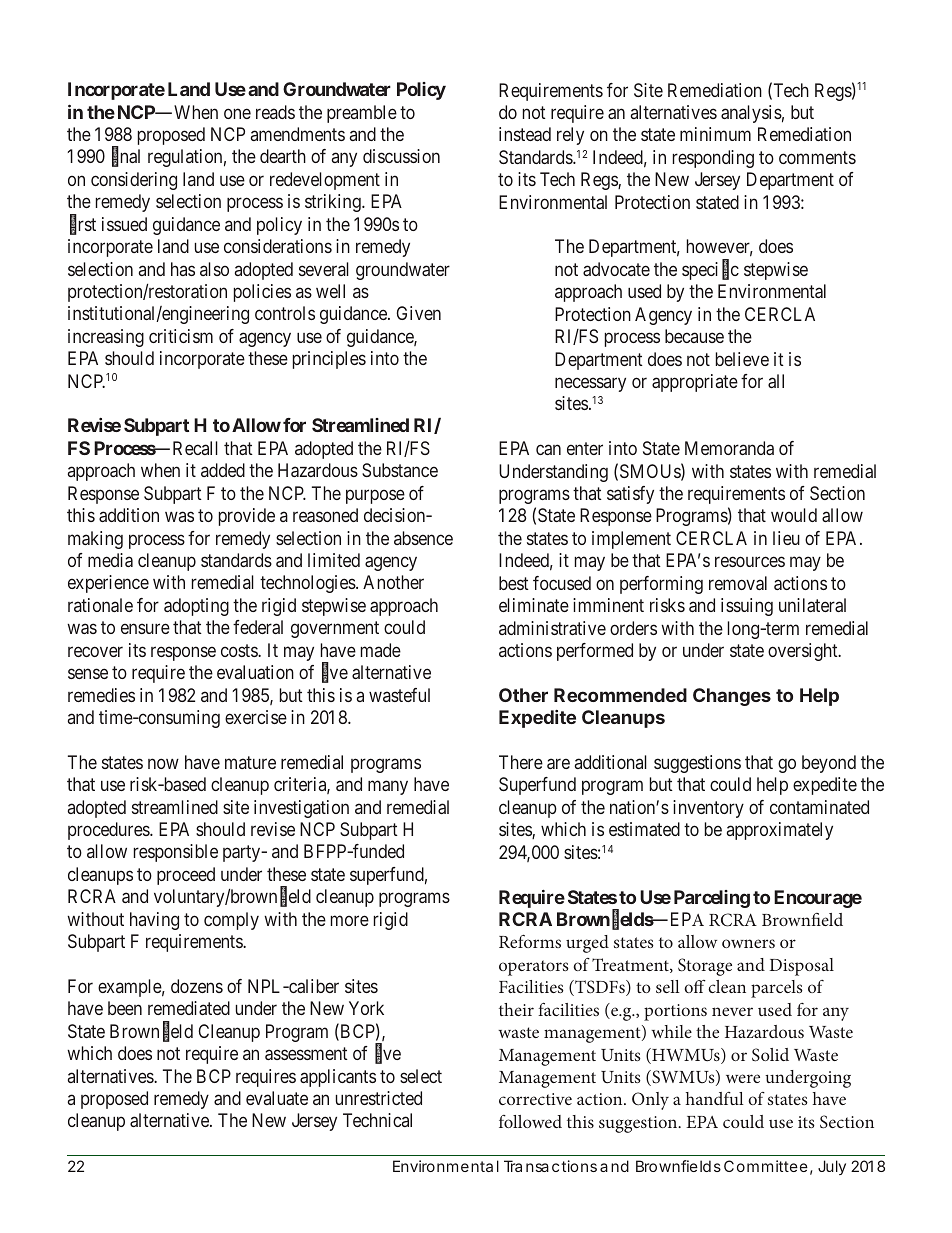 The image size is (952, 1233). I want to click on ensure, so click(145, 629).
